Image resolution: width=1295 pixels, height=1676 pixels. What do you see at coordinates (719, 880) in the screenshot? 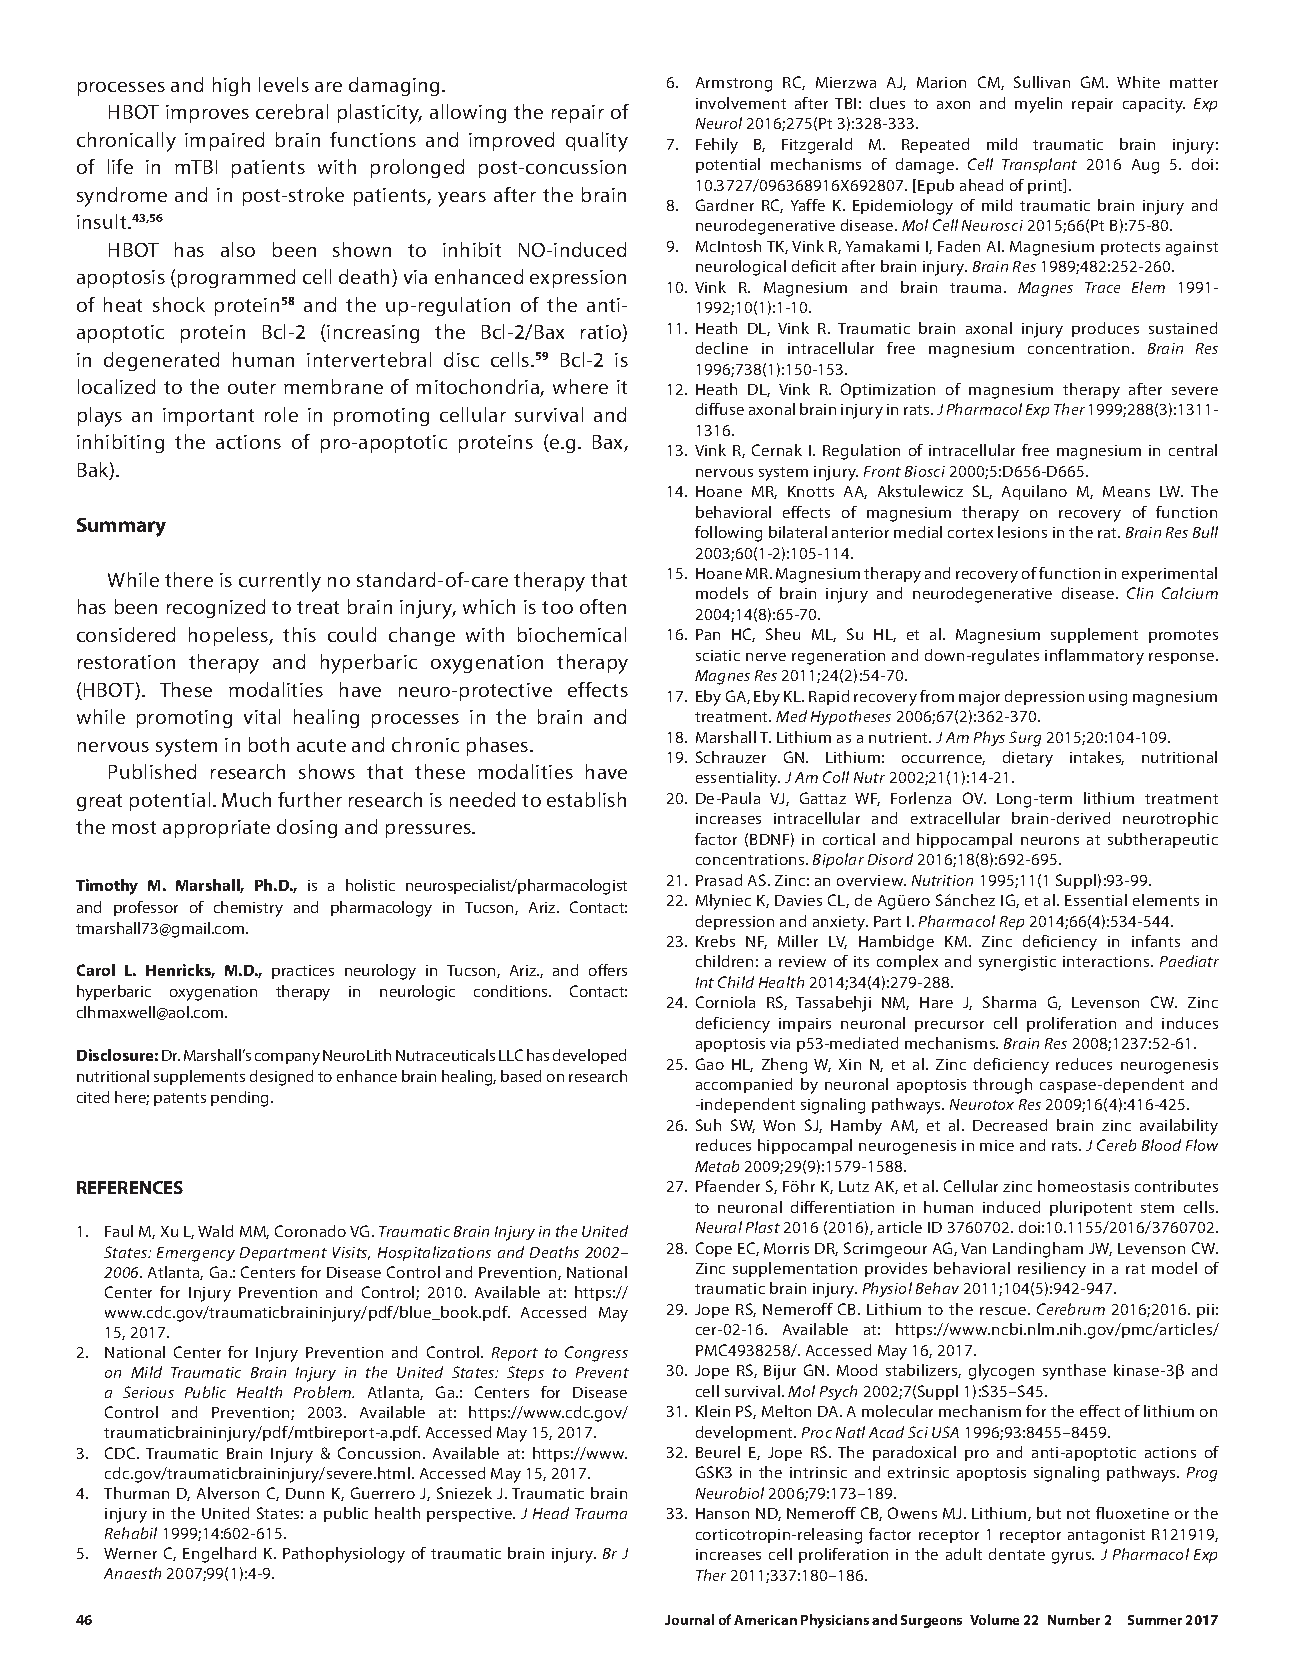
I see `Prasad` at bounding box center [719, 880].
